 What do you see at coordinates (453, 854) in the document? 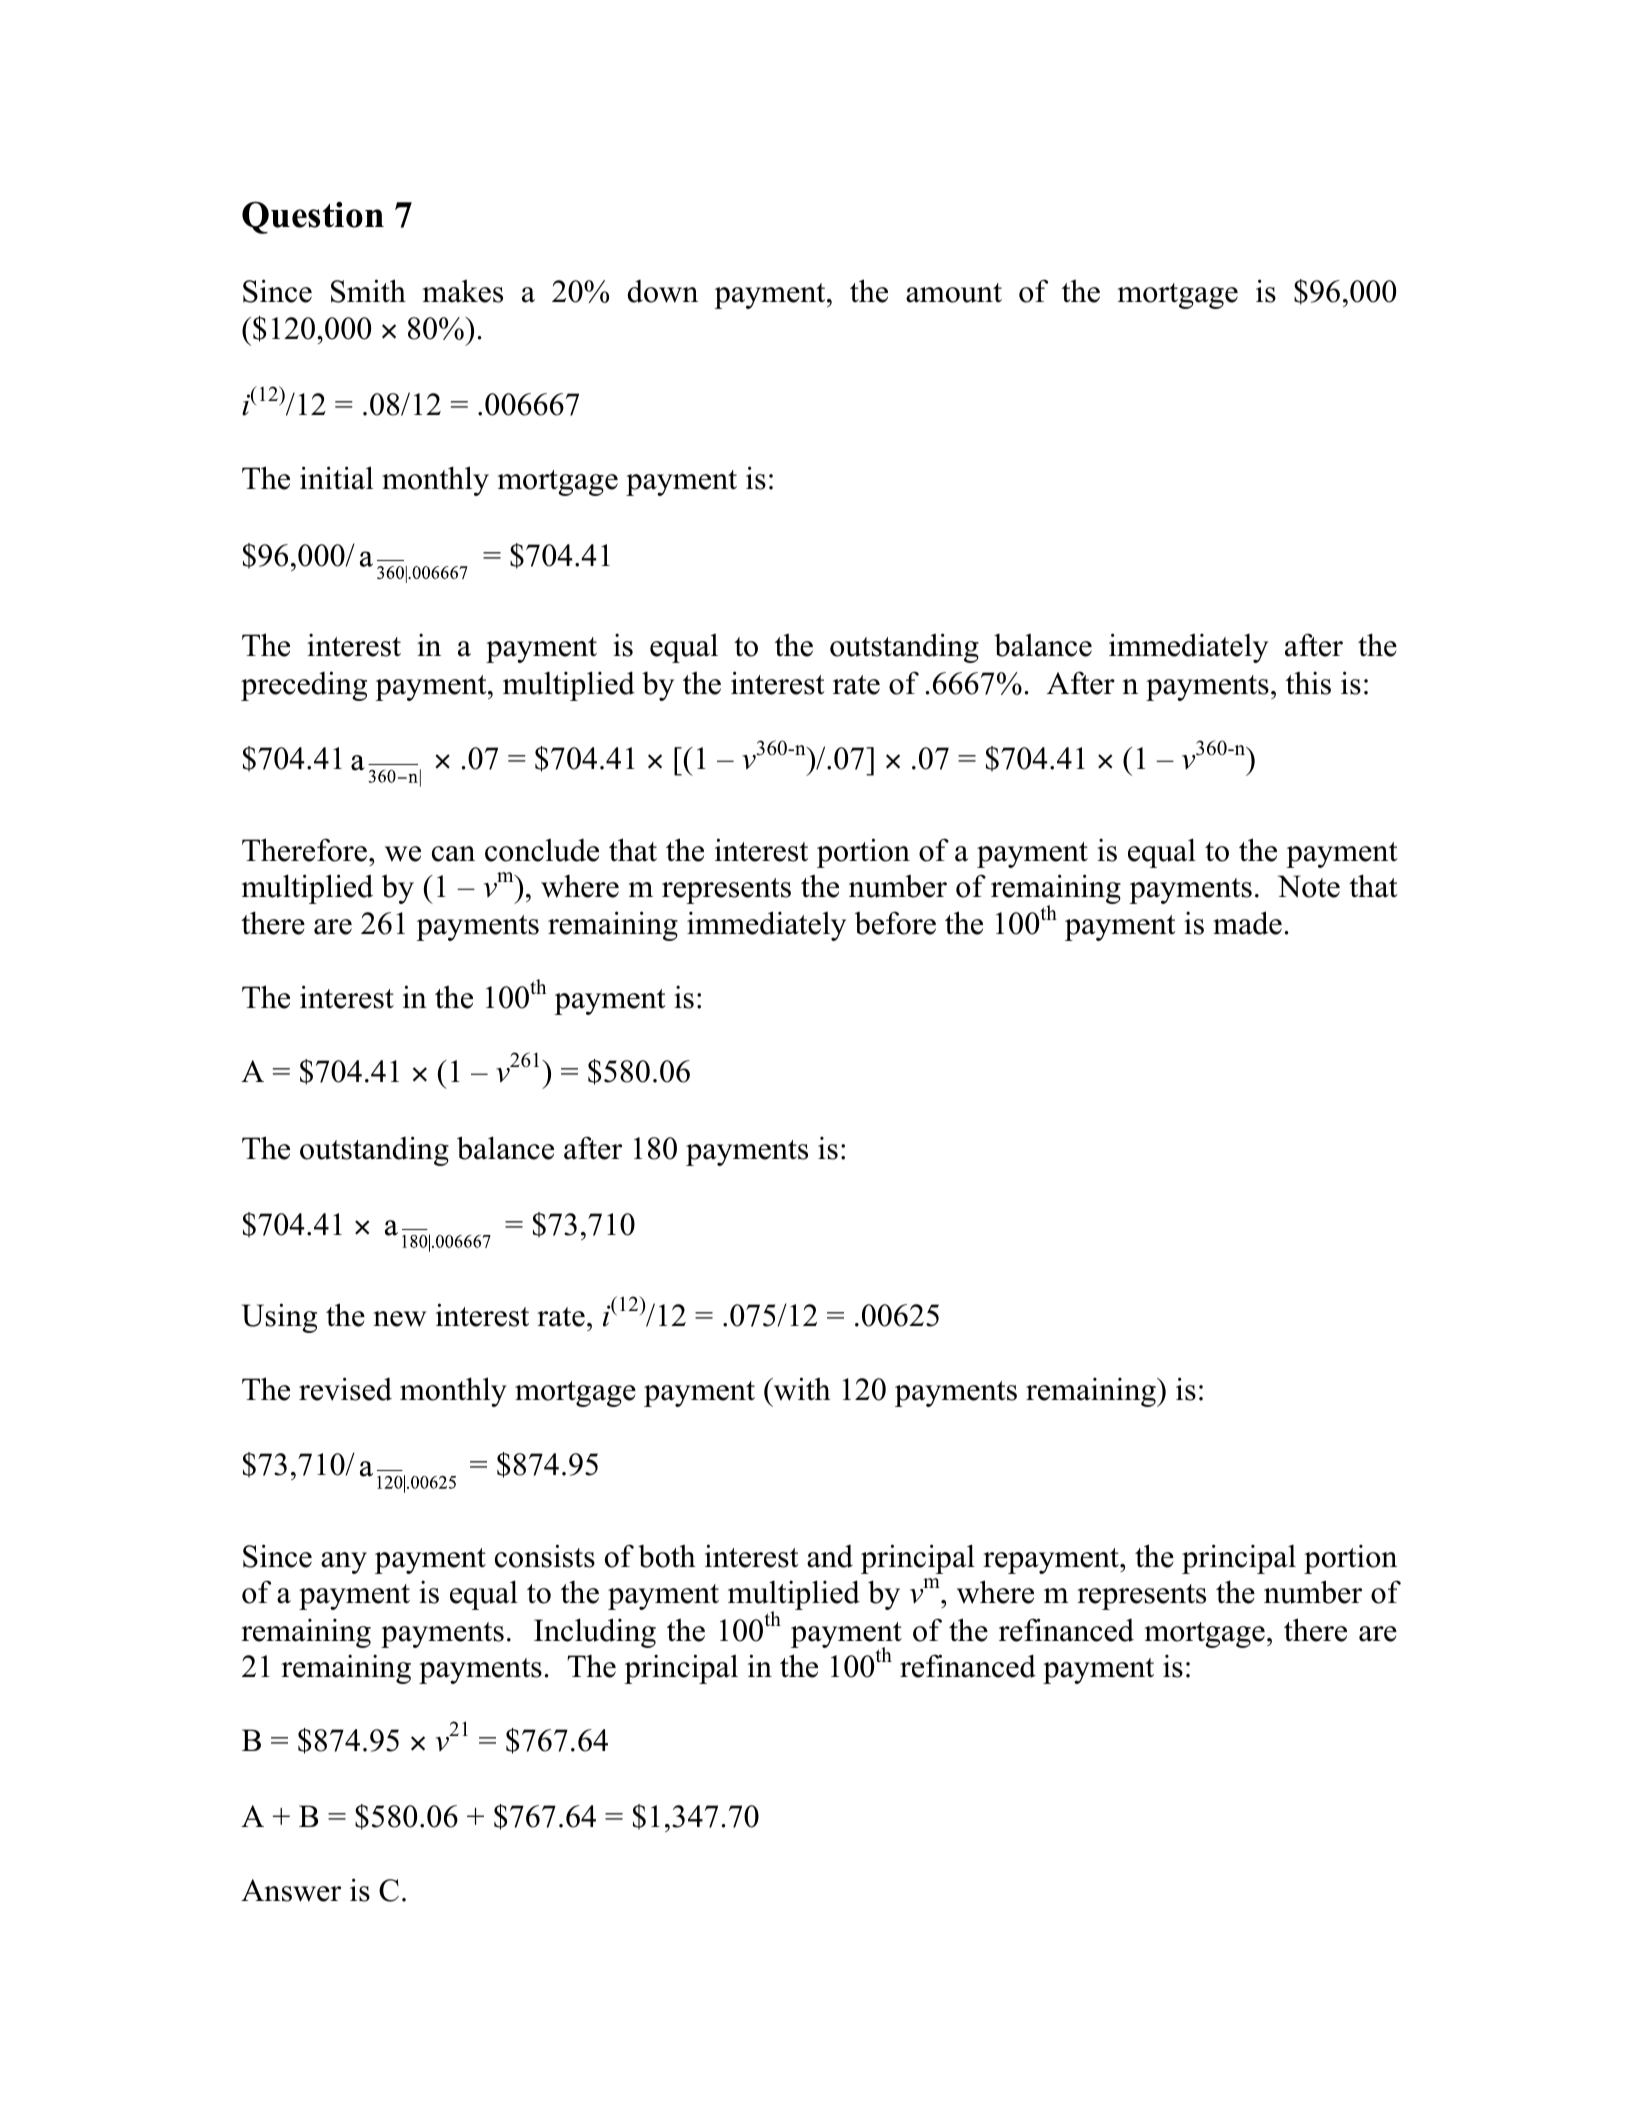
I see `can` at bounding box center [453, 854].
